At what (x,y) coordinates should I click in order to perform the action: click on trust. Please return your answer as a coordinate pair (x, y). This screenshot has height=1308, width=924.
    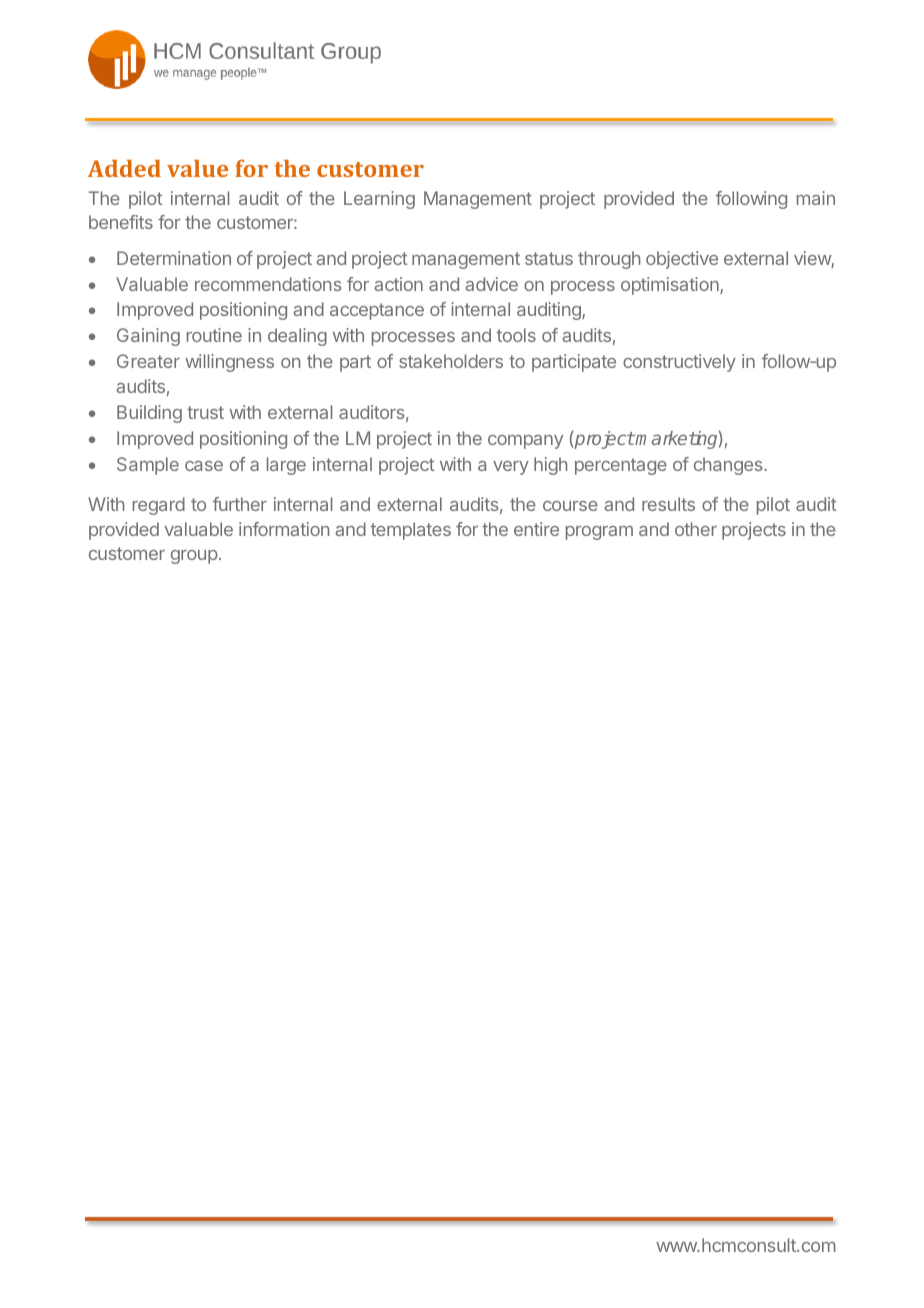
    Looking at the image, I should click on (205, 412).
